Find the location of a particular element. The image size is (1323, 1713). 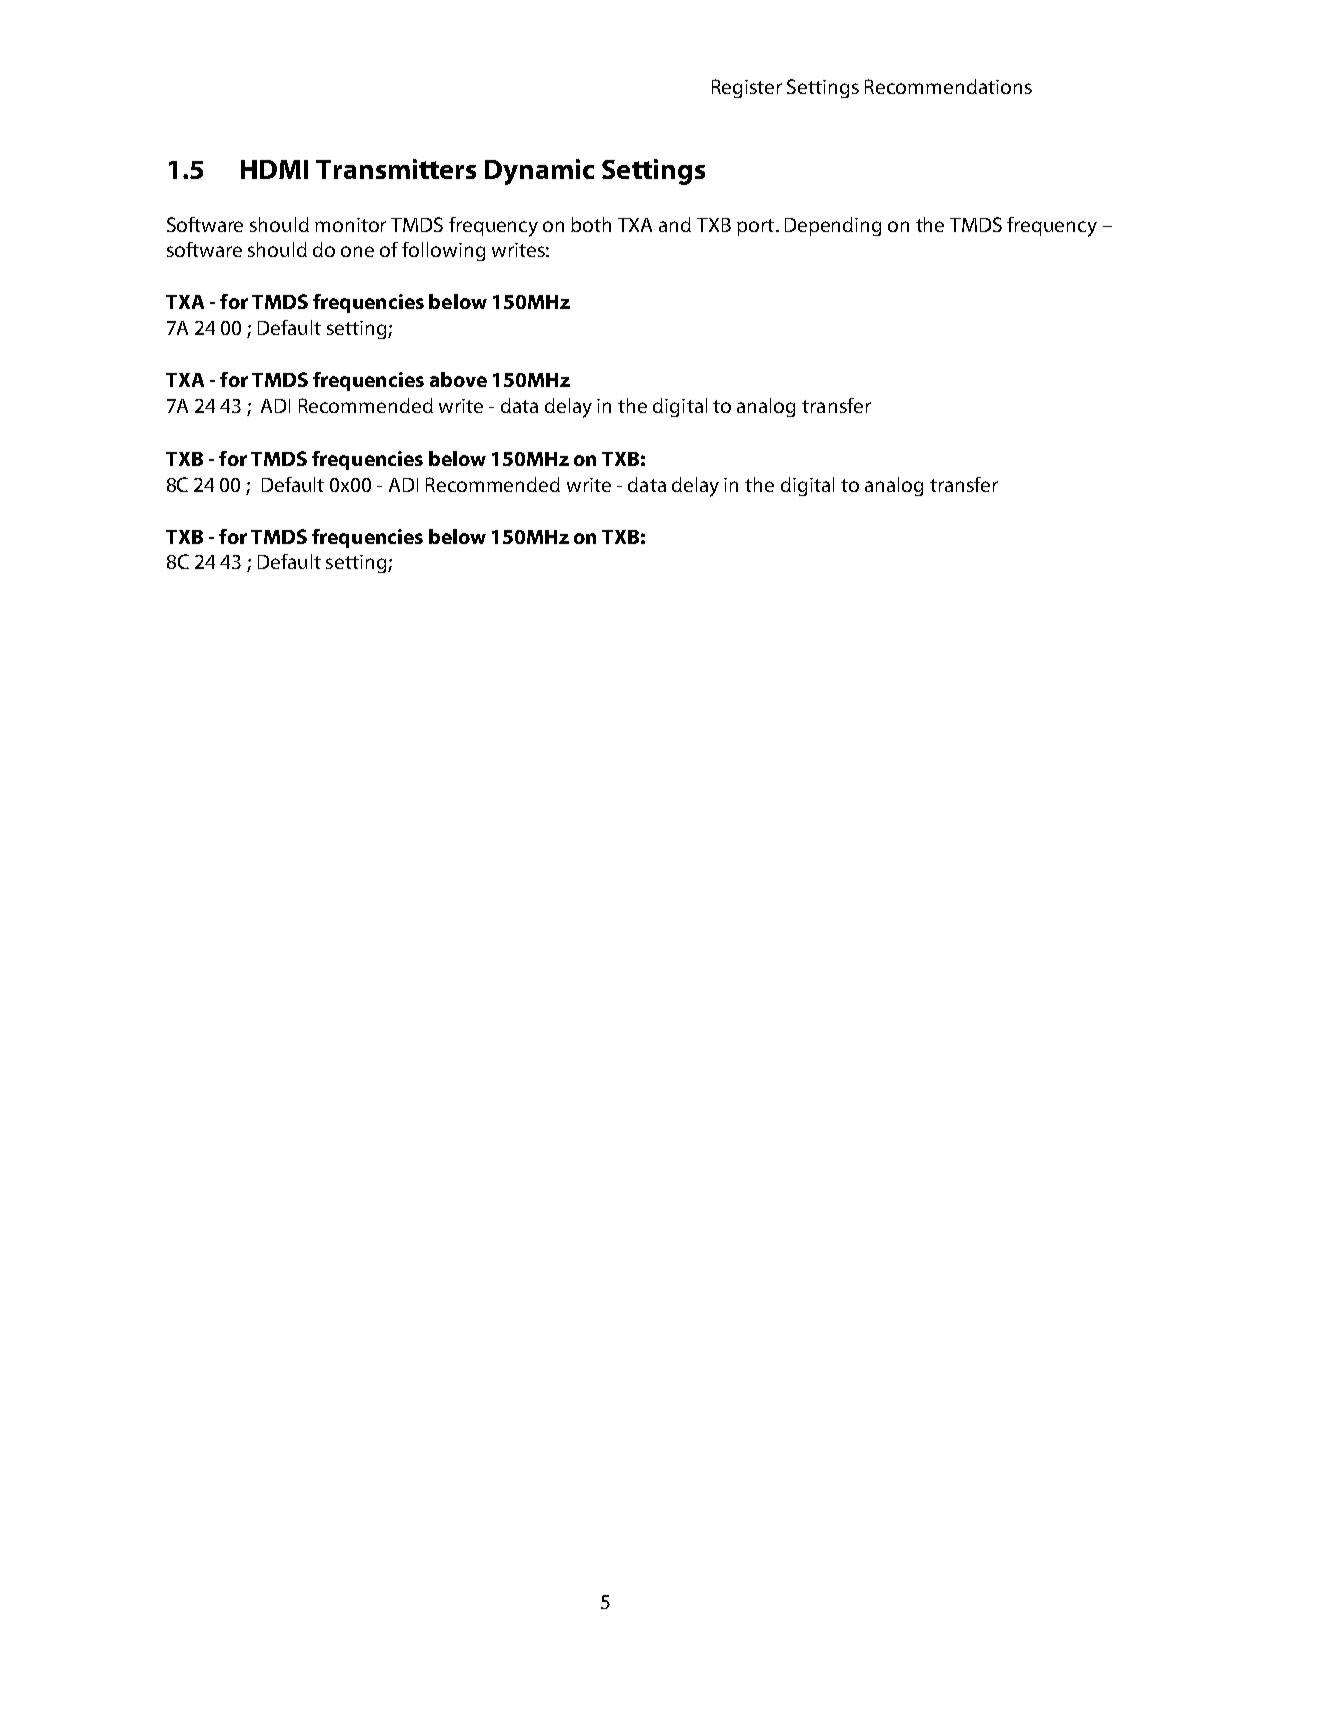

Transmitters is located at coordinates (396, 169).
